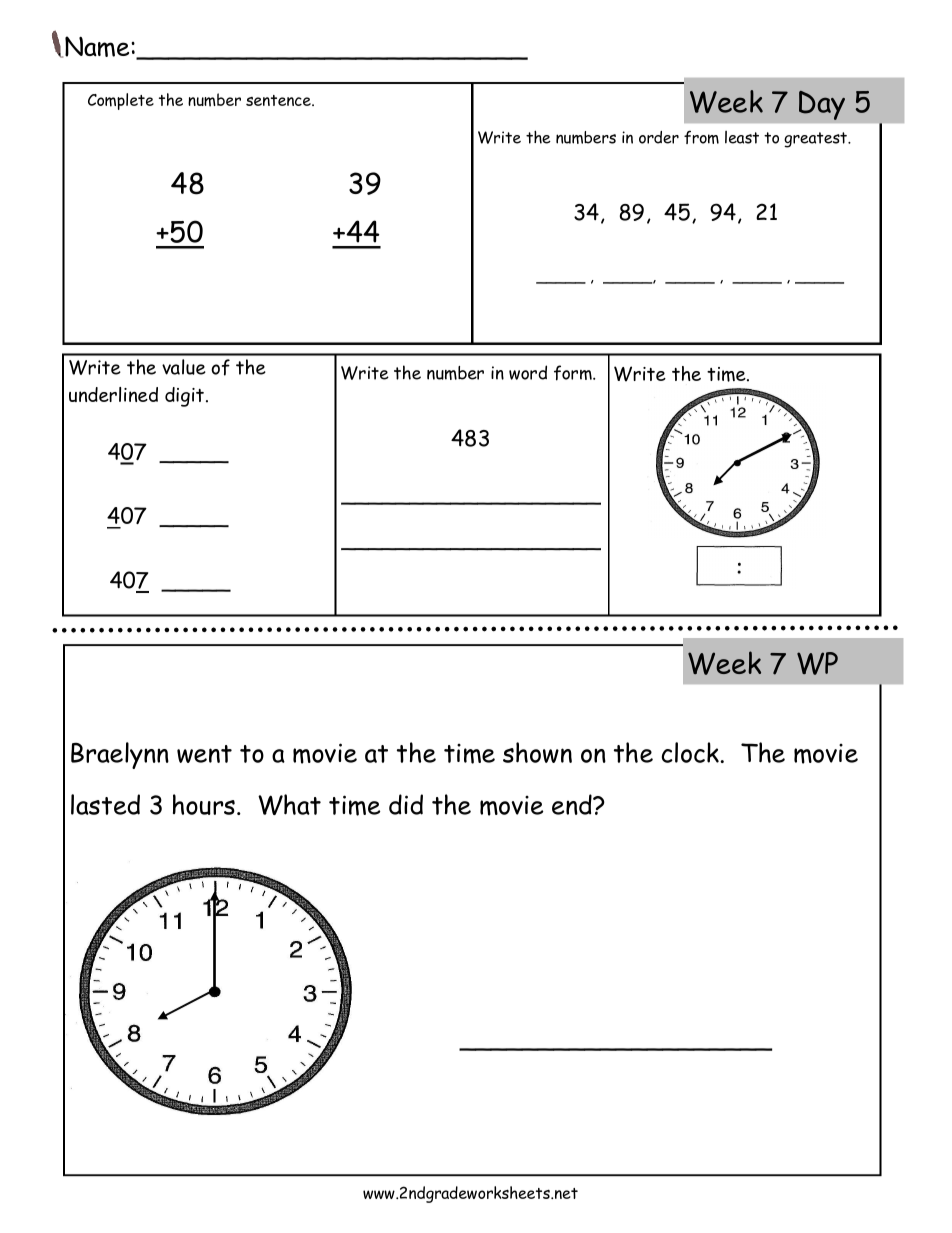 Image resolution: width=952 pixels, height=1233 pixels. Describe the element at coordinates (574, 373) in the page. I see `form` at that location.
